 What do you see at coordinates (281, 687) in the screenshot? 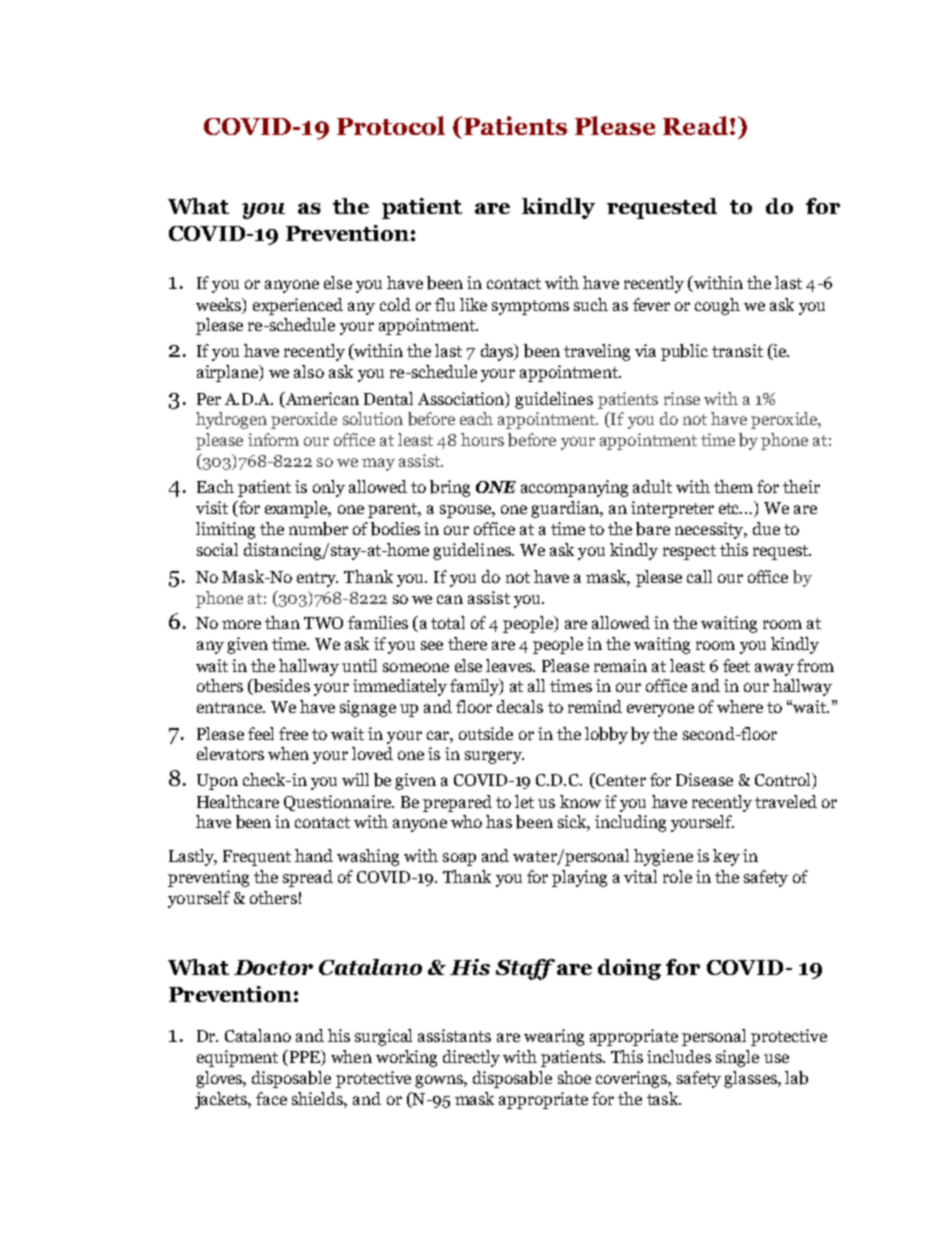
I see `besides` at bounding box center [281, 687].
